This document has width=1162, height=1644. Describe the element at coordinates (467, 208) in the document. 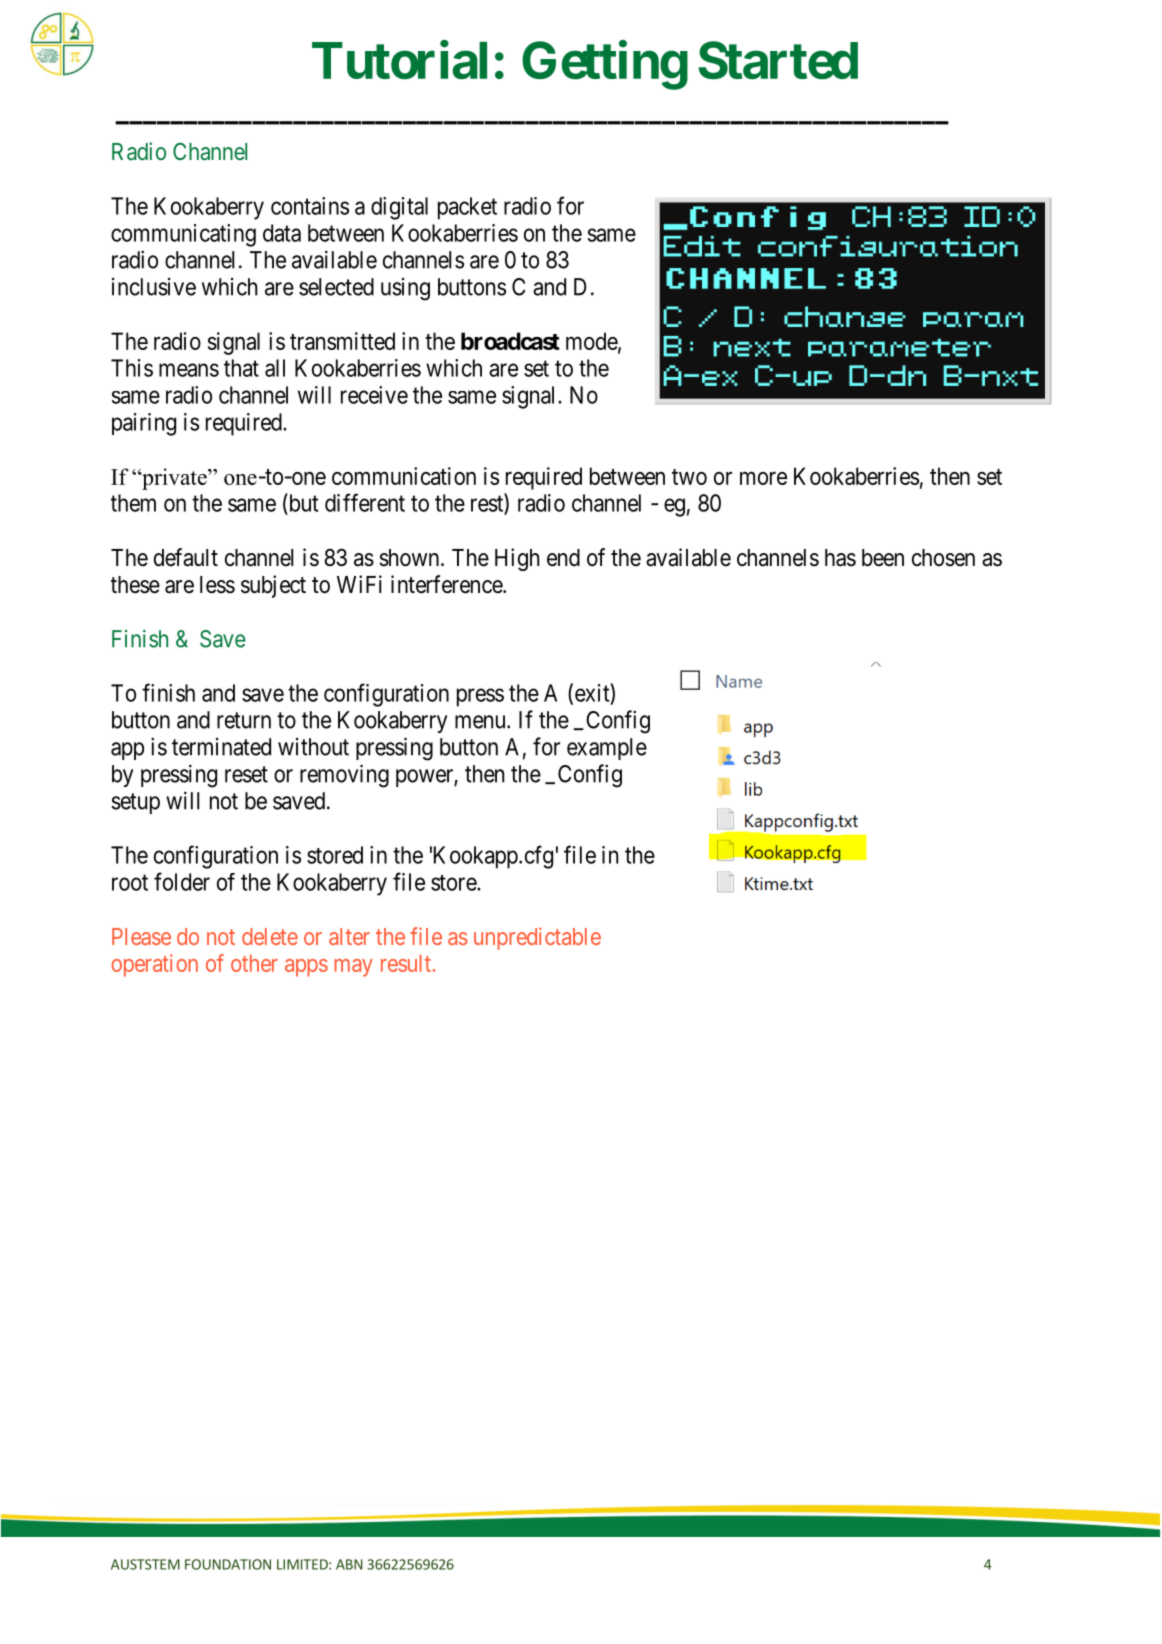

I see `packet` at that location.
